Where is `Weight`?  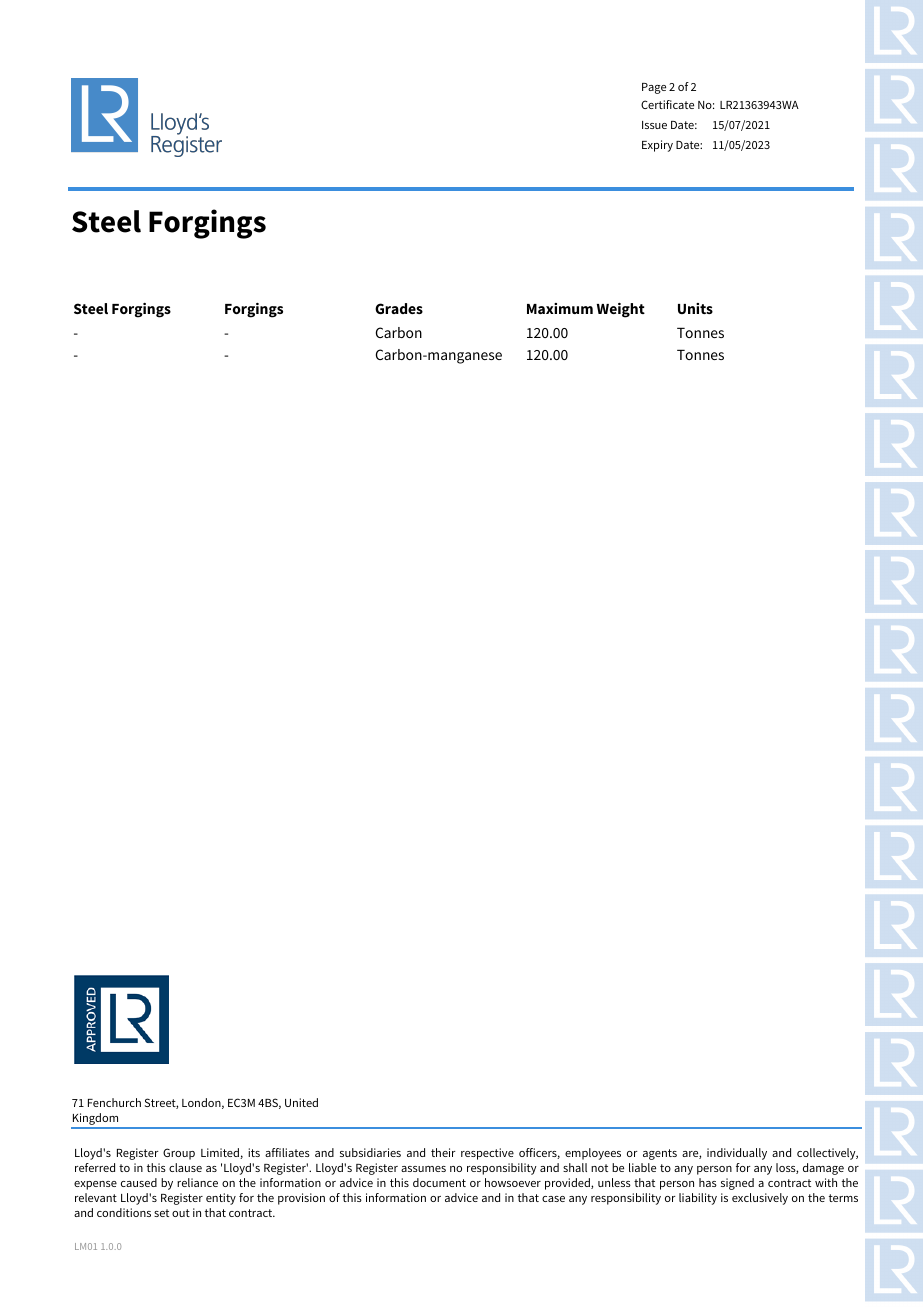 Weight is located at coordinates (621, 310).
